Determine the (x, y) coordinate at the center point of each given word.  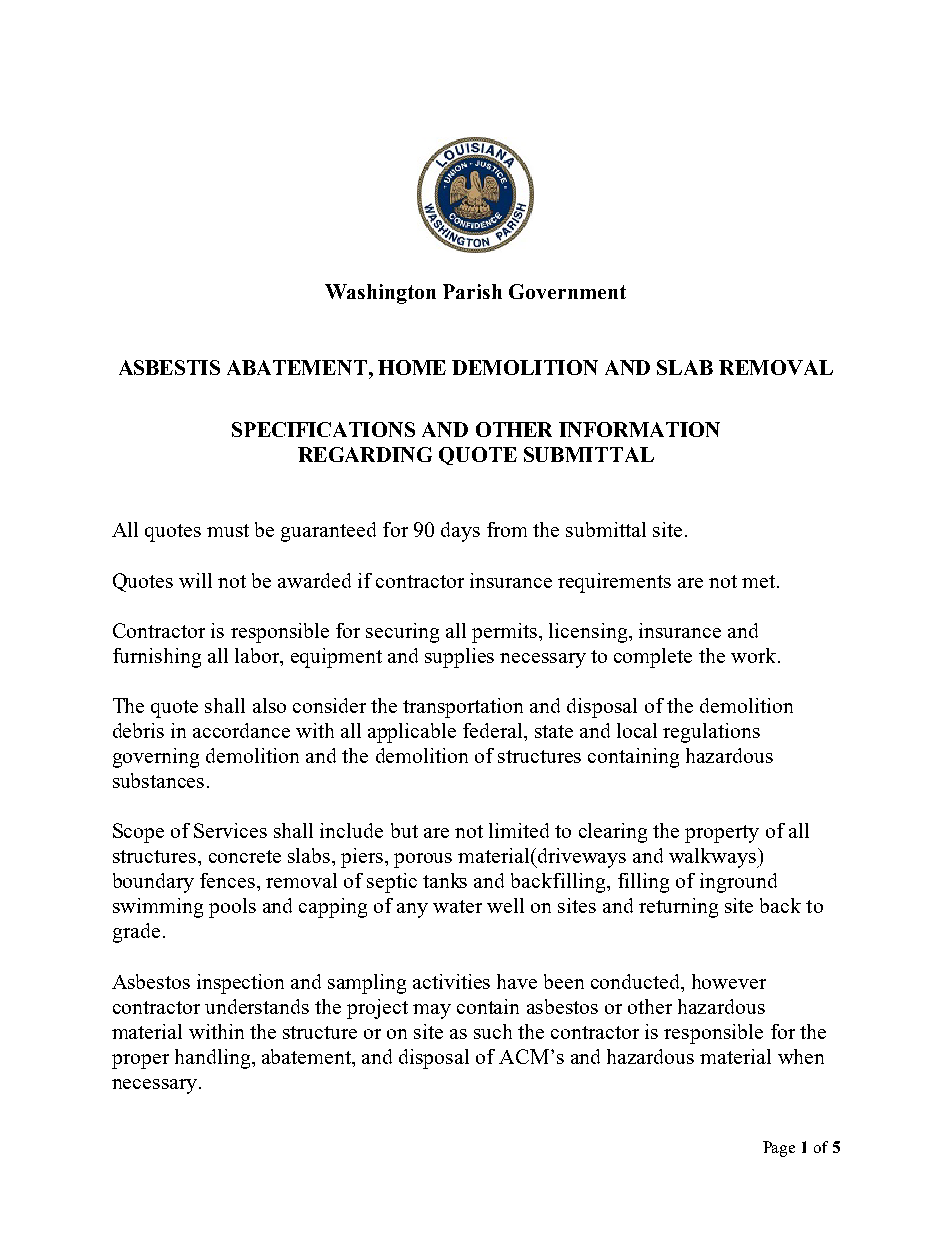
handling (214, 1059)
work (753, 655)
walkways (713, 858)
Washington (380, 294)
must (228, 530)
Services (230, 830)
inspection (240, 984)
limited (519, 830)
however (729, 981)
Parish (472, 291)
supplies (459, 658)
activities (451, 981)
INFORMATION (639, 429)
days (460, 532)
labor (258, 657)
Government (567, 291)
